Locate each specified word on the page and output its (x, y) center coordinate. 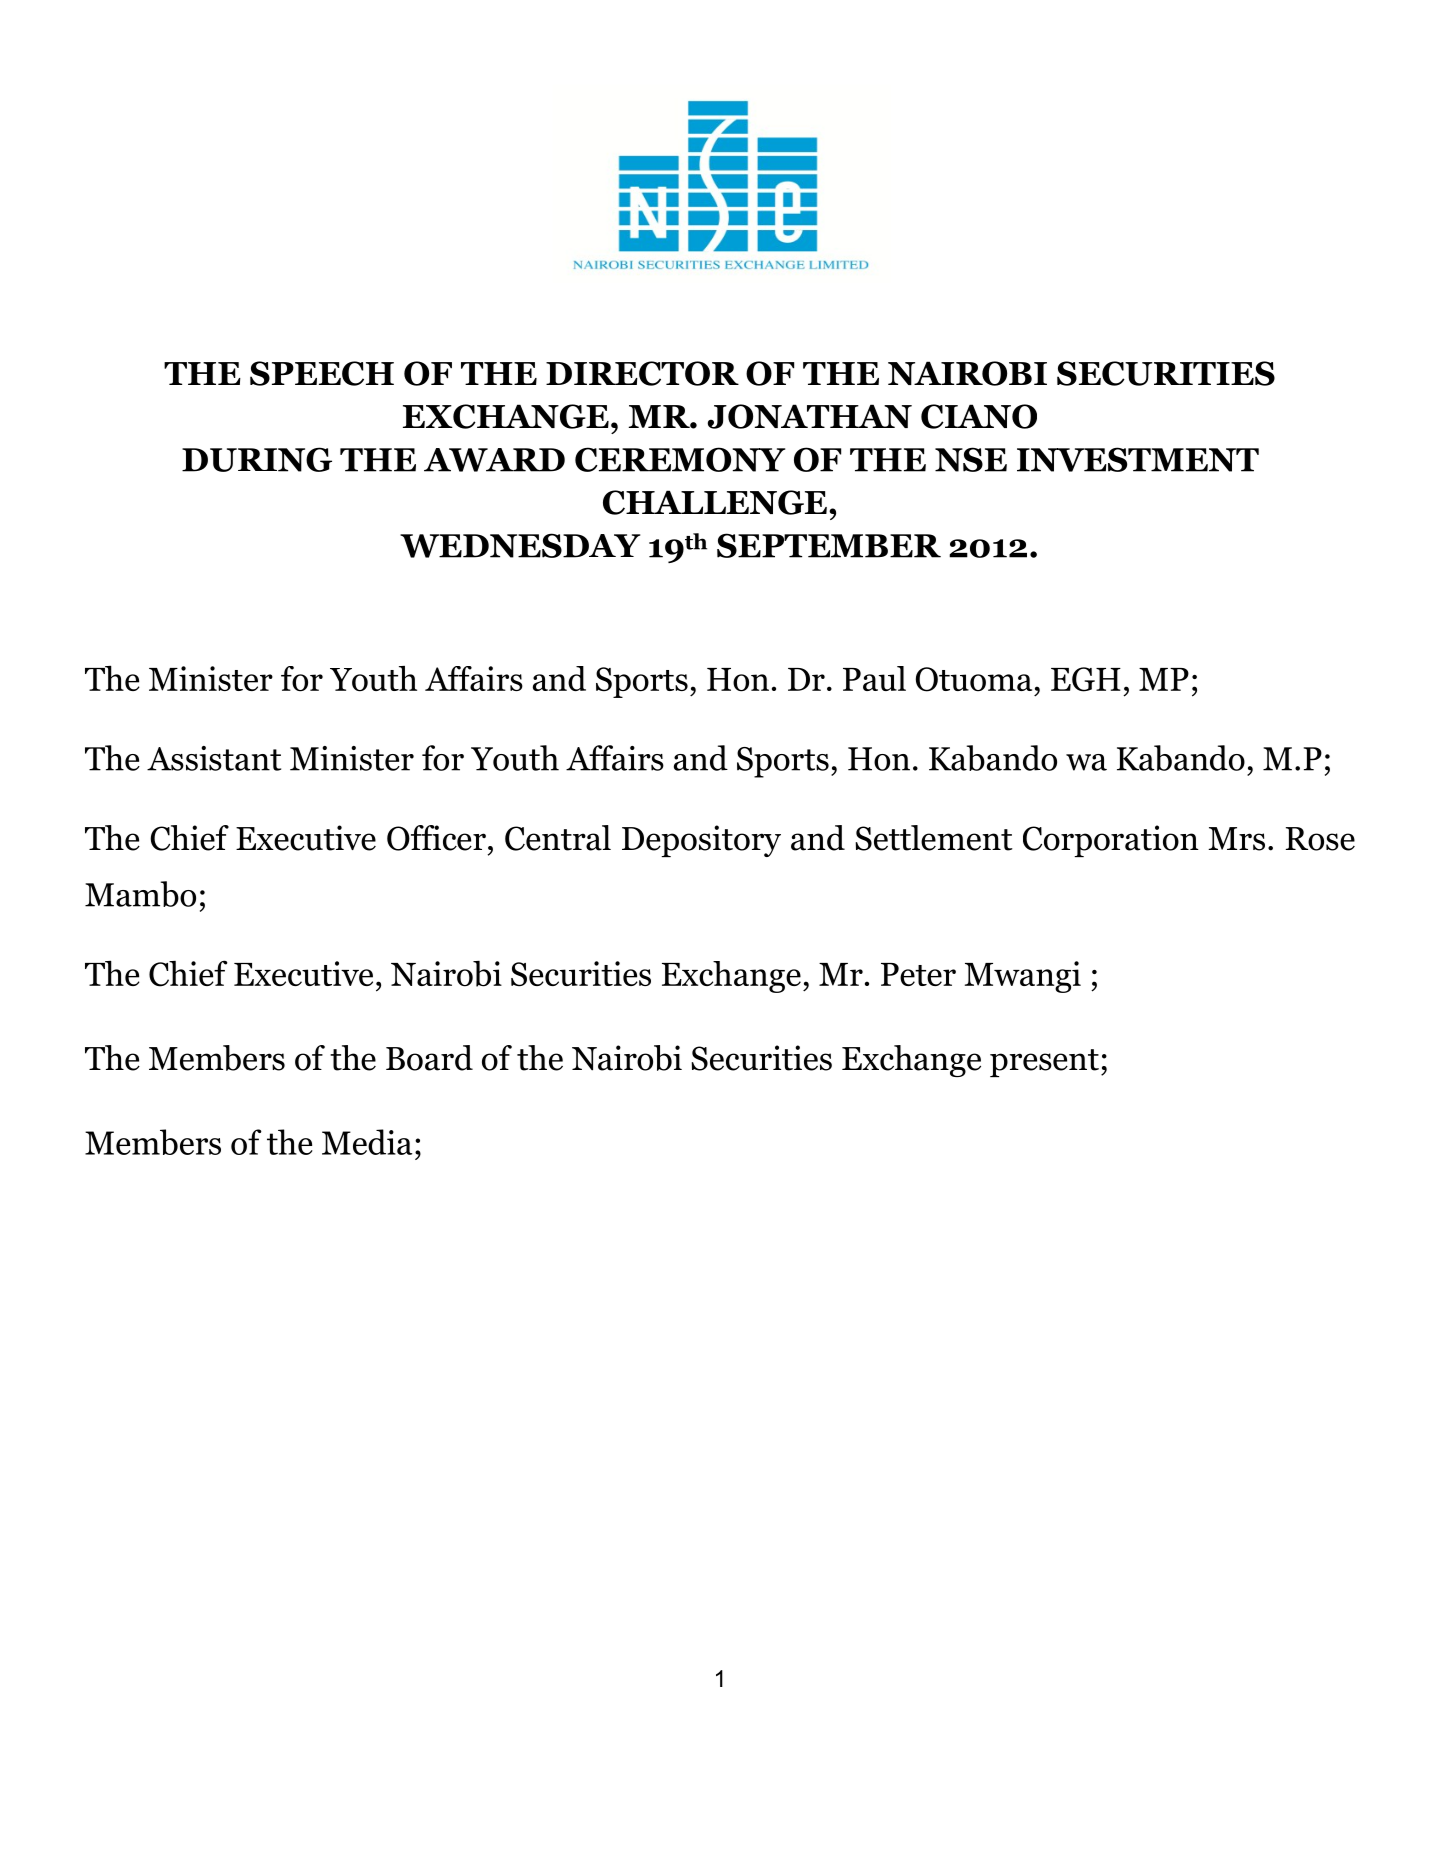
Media (367, 1142)
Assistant (214, 758)
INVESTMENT (1138, 459)
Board (429, 1058)
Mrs (1236, 839)
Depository (701, 841)
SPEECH (322, 373)
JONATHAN (810, 416)
